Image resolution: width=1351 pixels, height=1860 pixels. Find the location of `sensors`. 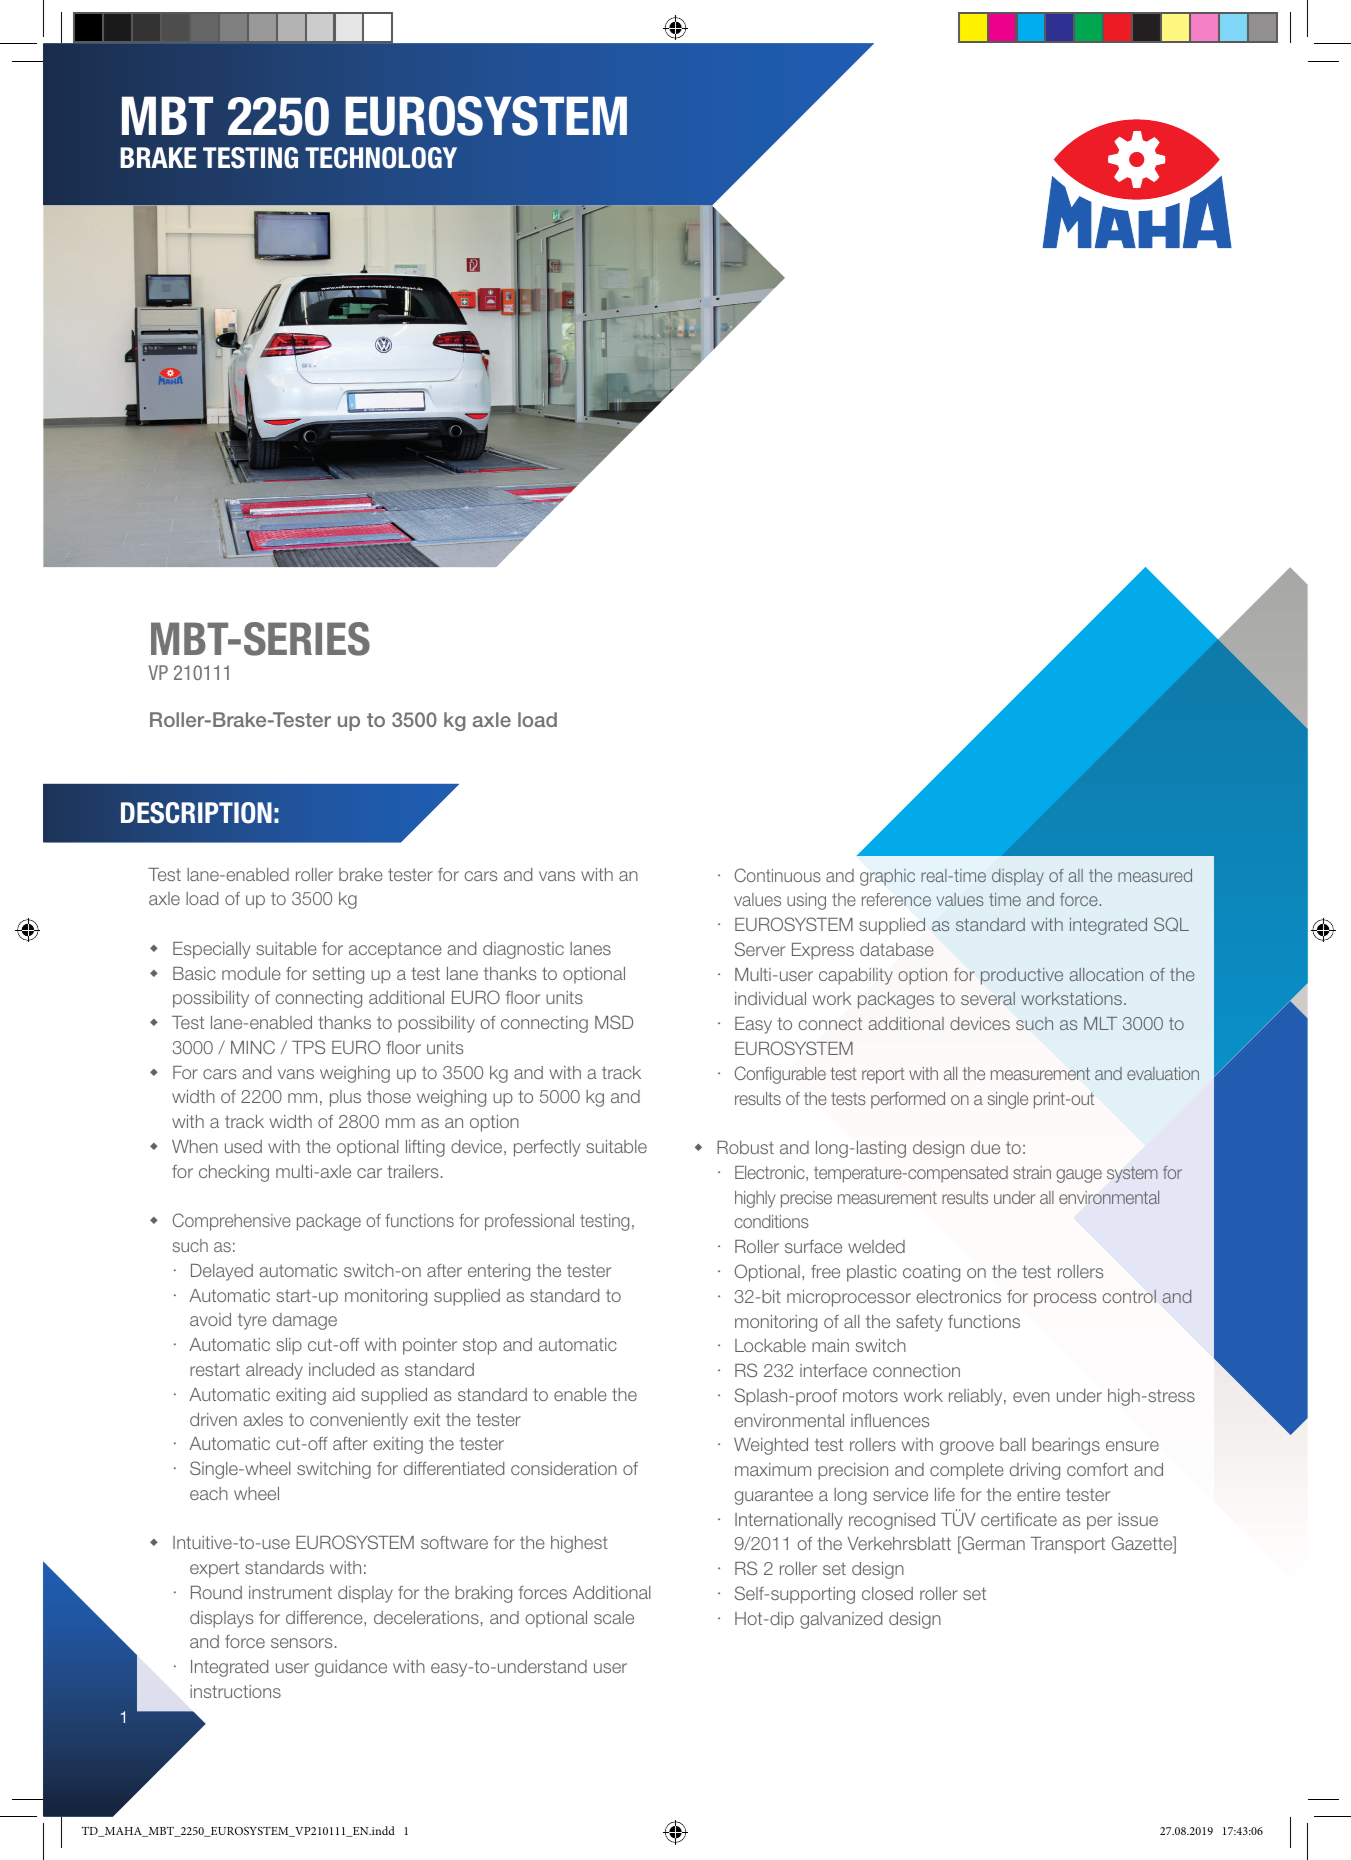

sensors is located at coordinates (301, 1643).
